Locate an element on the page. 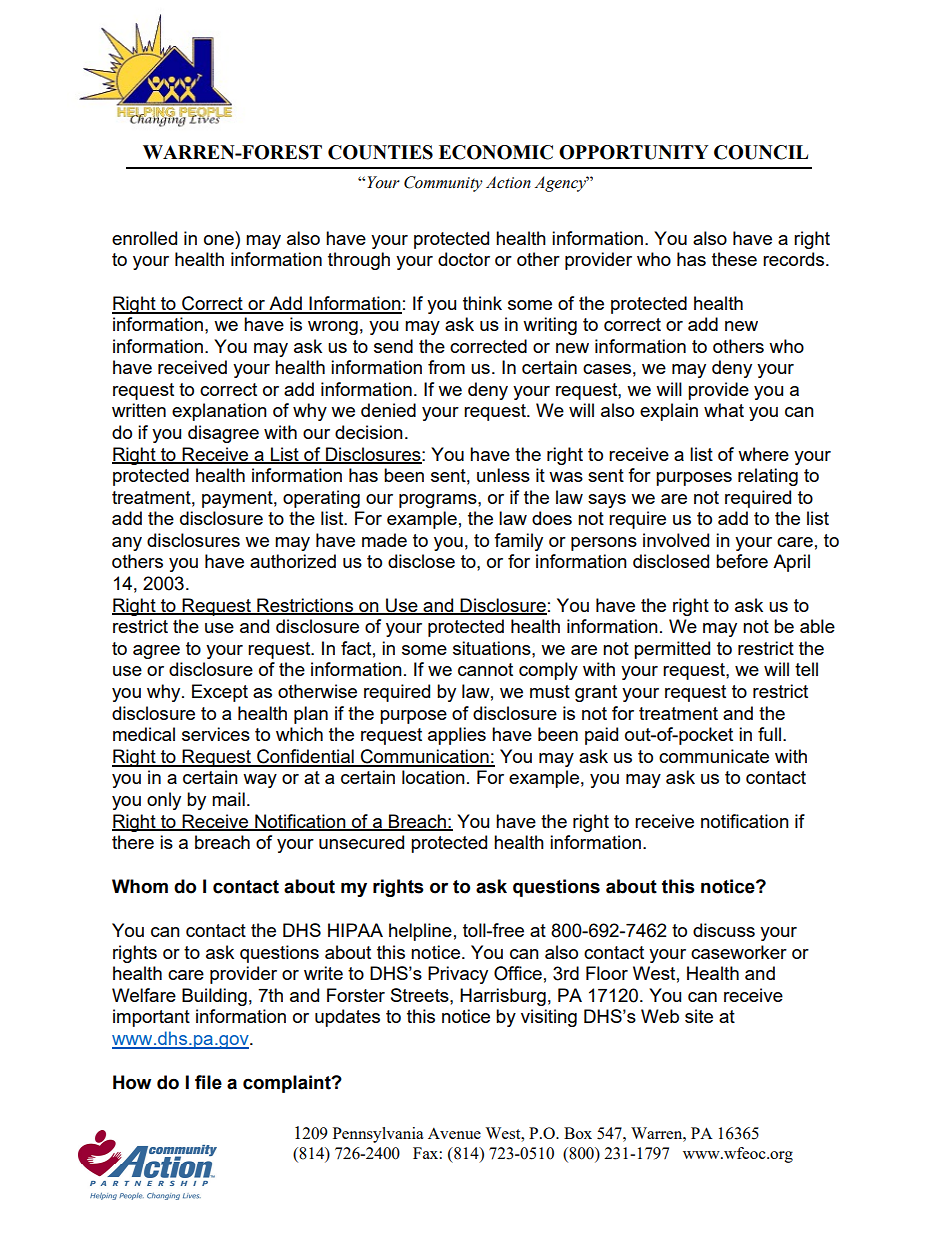 The image size is (952, 1233). Community is located at coordinates (443, 184).
